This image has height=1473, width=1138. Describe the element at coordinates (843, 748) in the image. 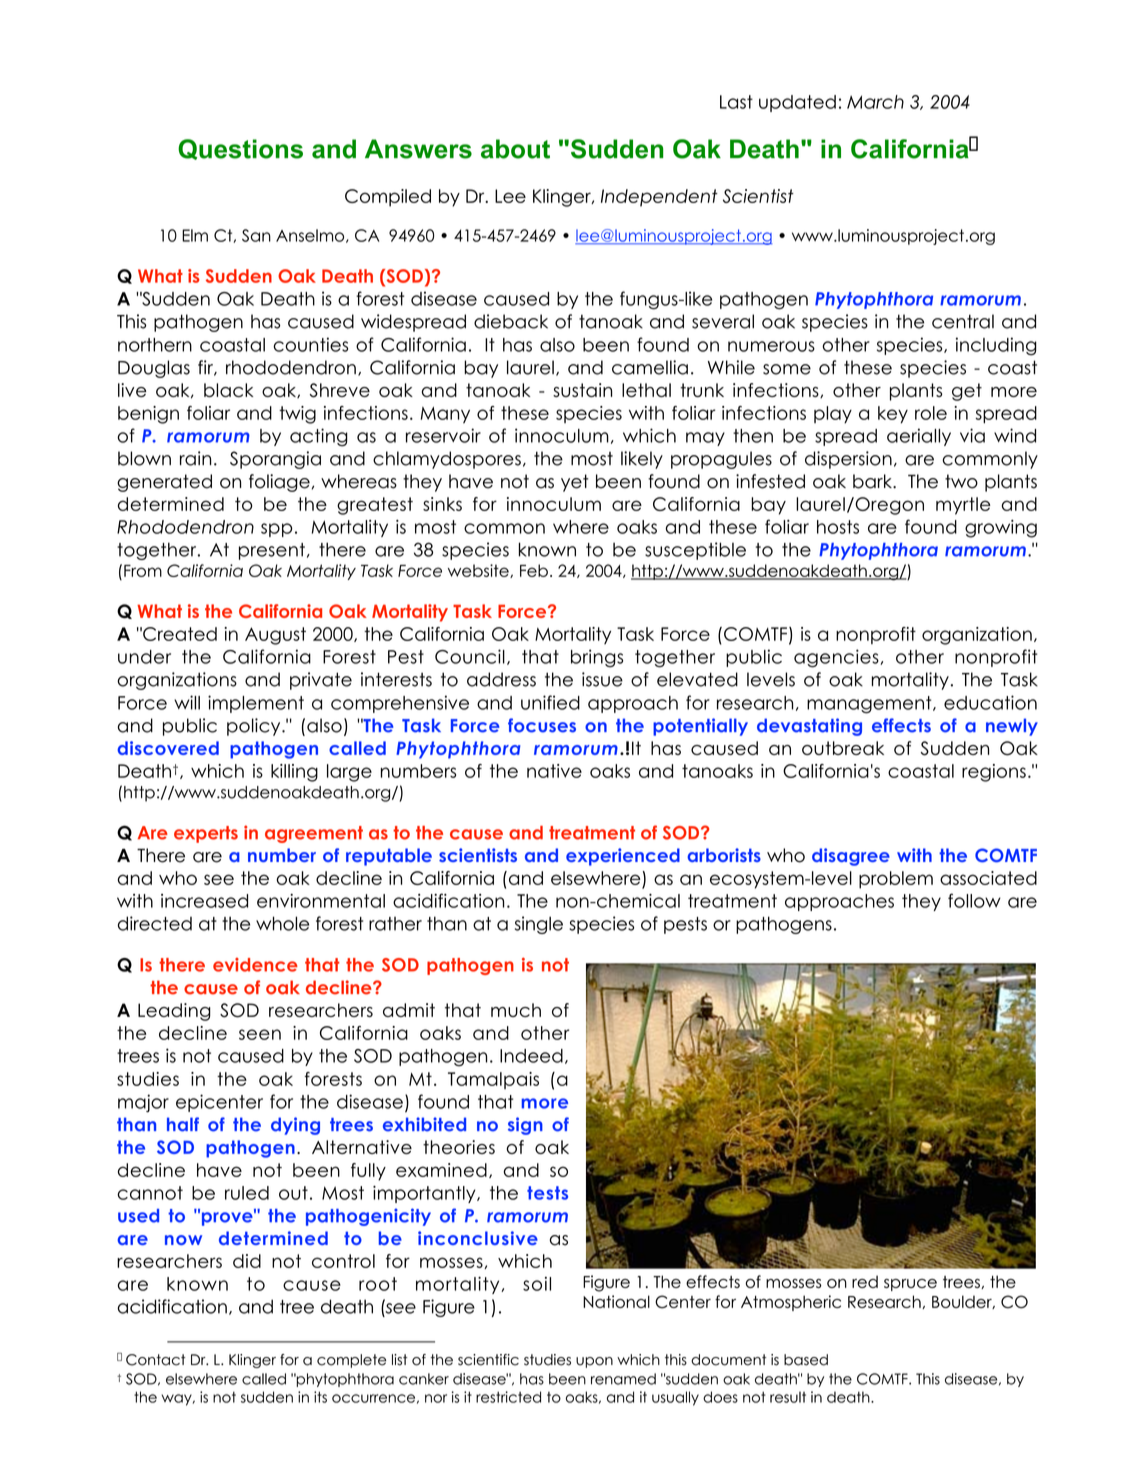

I see `outbreak` at that location.
